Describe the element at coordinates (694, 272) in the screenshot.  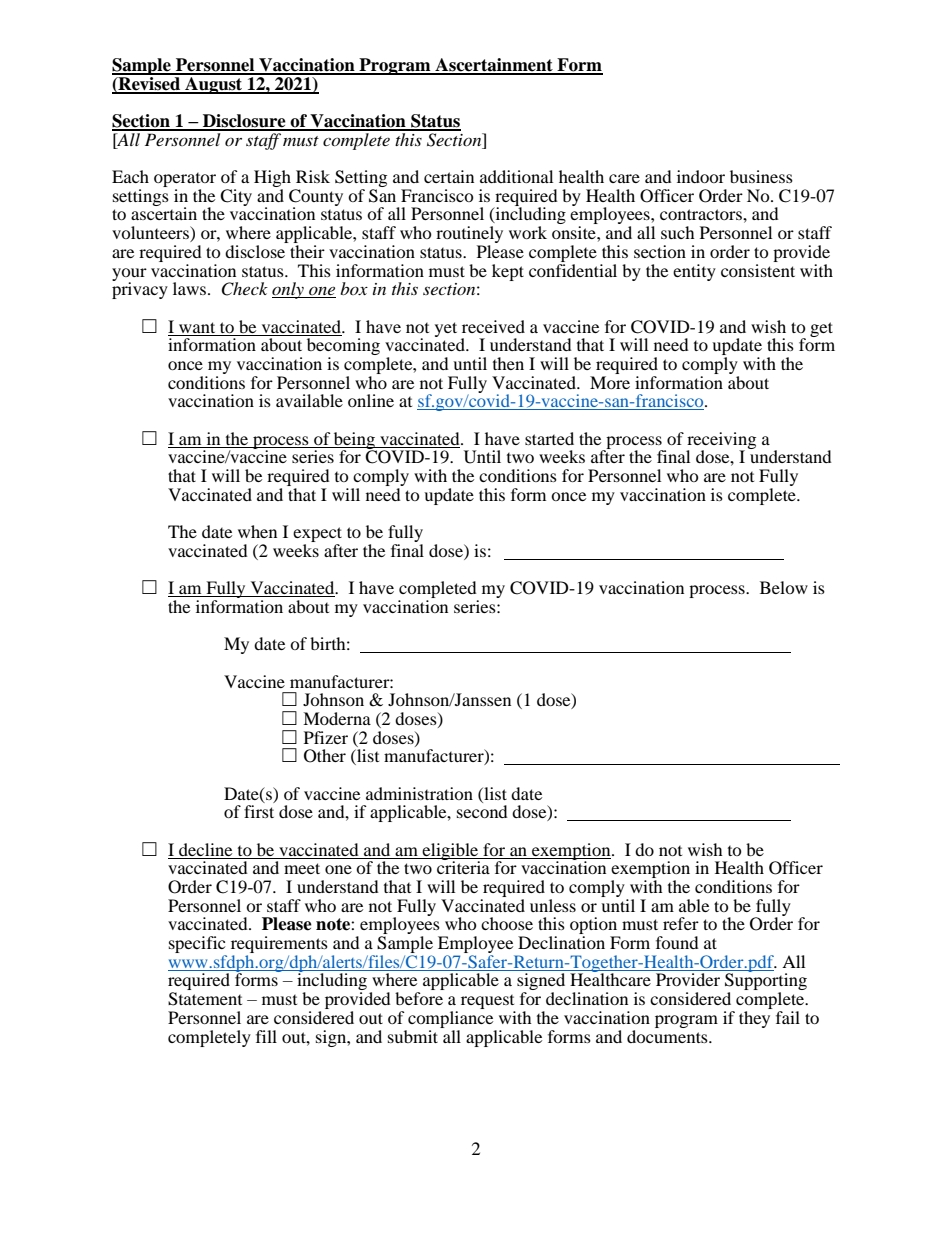
I see `entity` at that location.
